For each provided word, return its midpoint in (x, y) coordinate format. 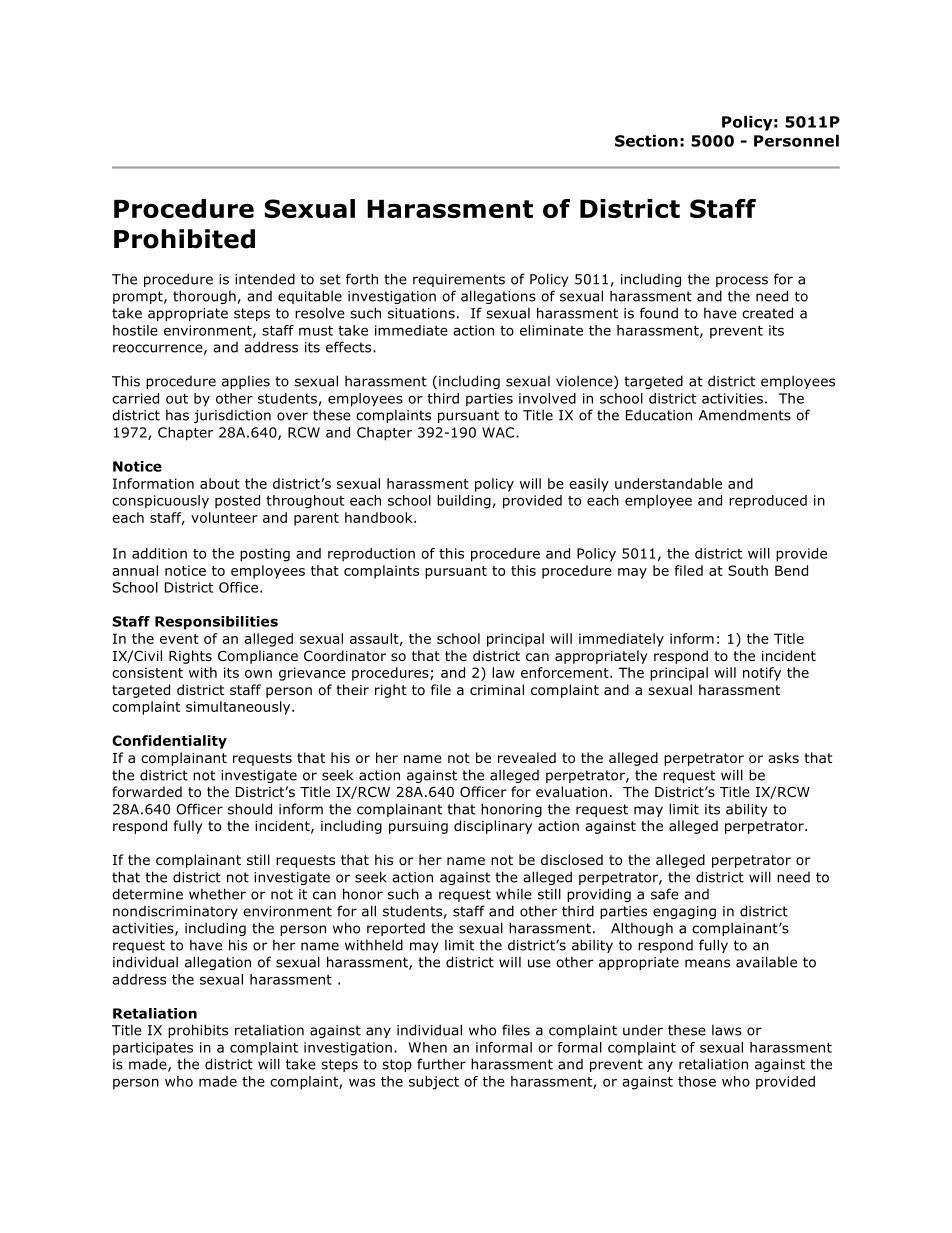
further (441, 1064)
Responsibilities (216, 623)
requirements (459, 280)
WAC (499, 432)
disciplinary (493, 827)
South (748, 570)
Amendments (745, 415)
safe (665, 894)
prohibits (198, 1031)
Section (646, 141)
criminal (497, 689)
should (250, 809)
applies (246, 382)
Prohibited (184, 239)
